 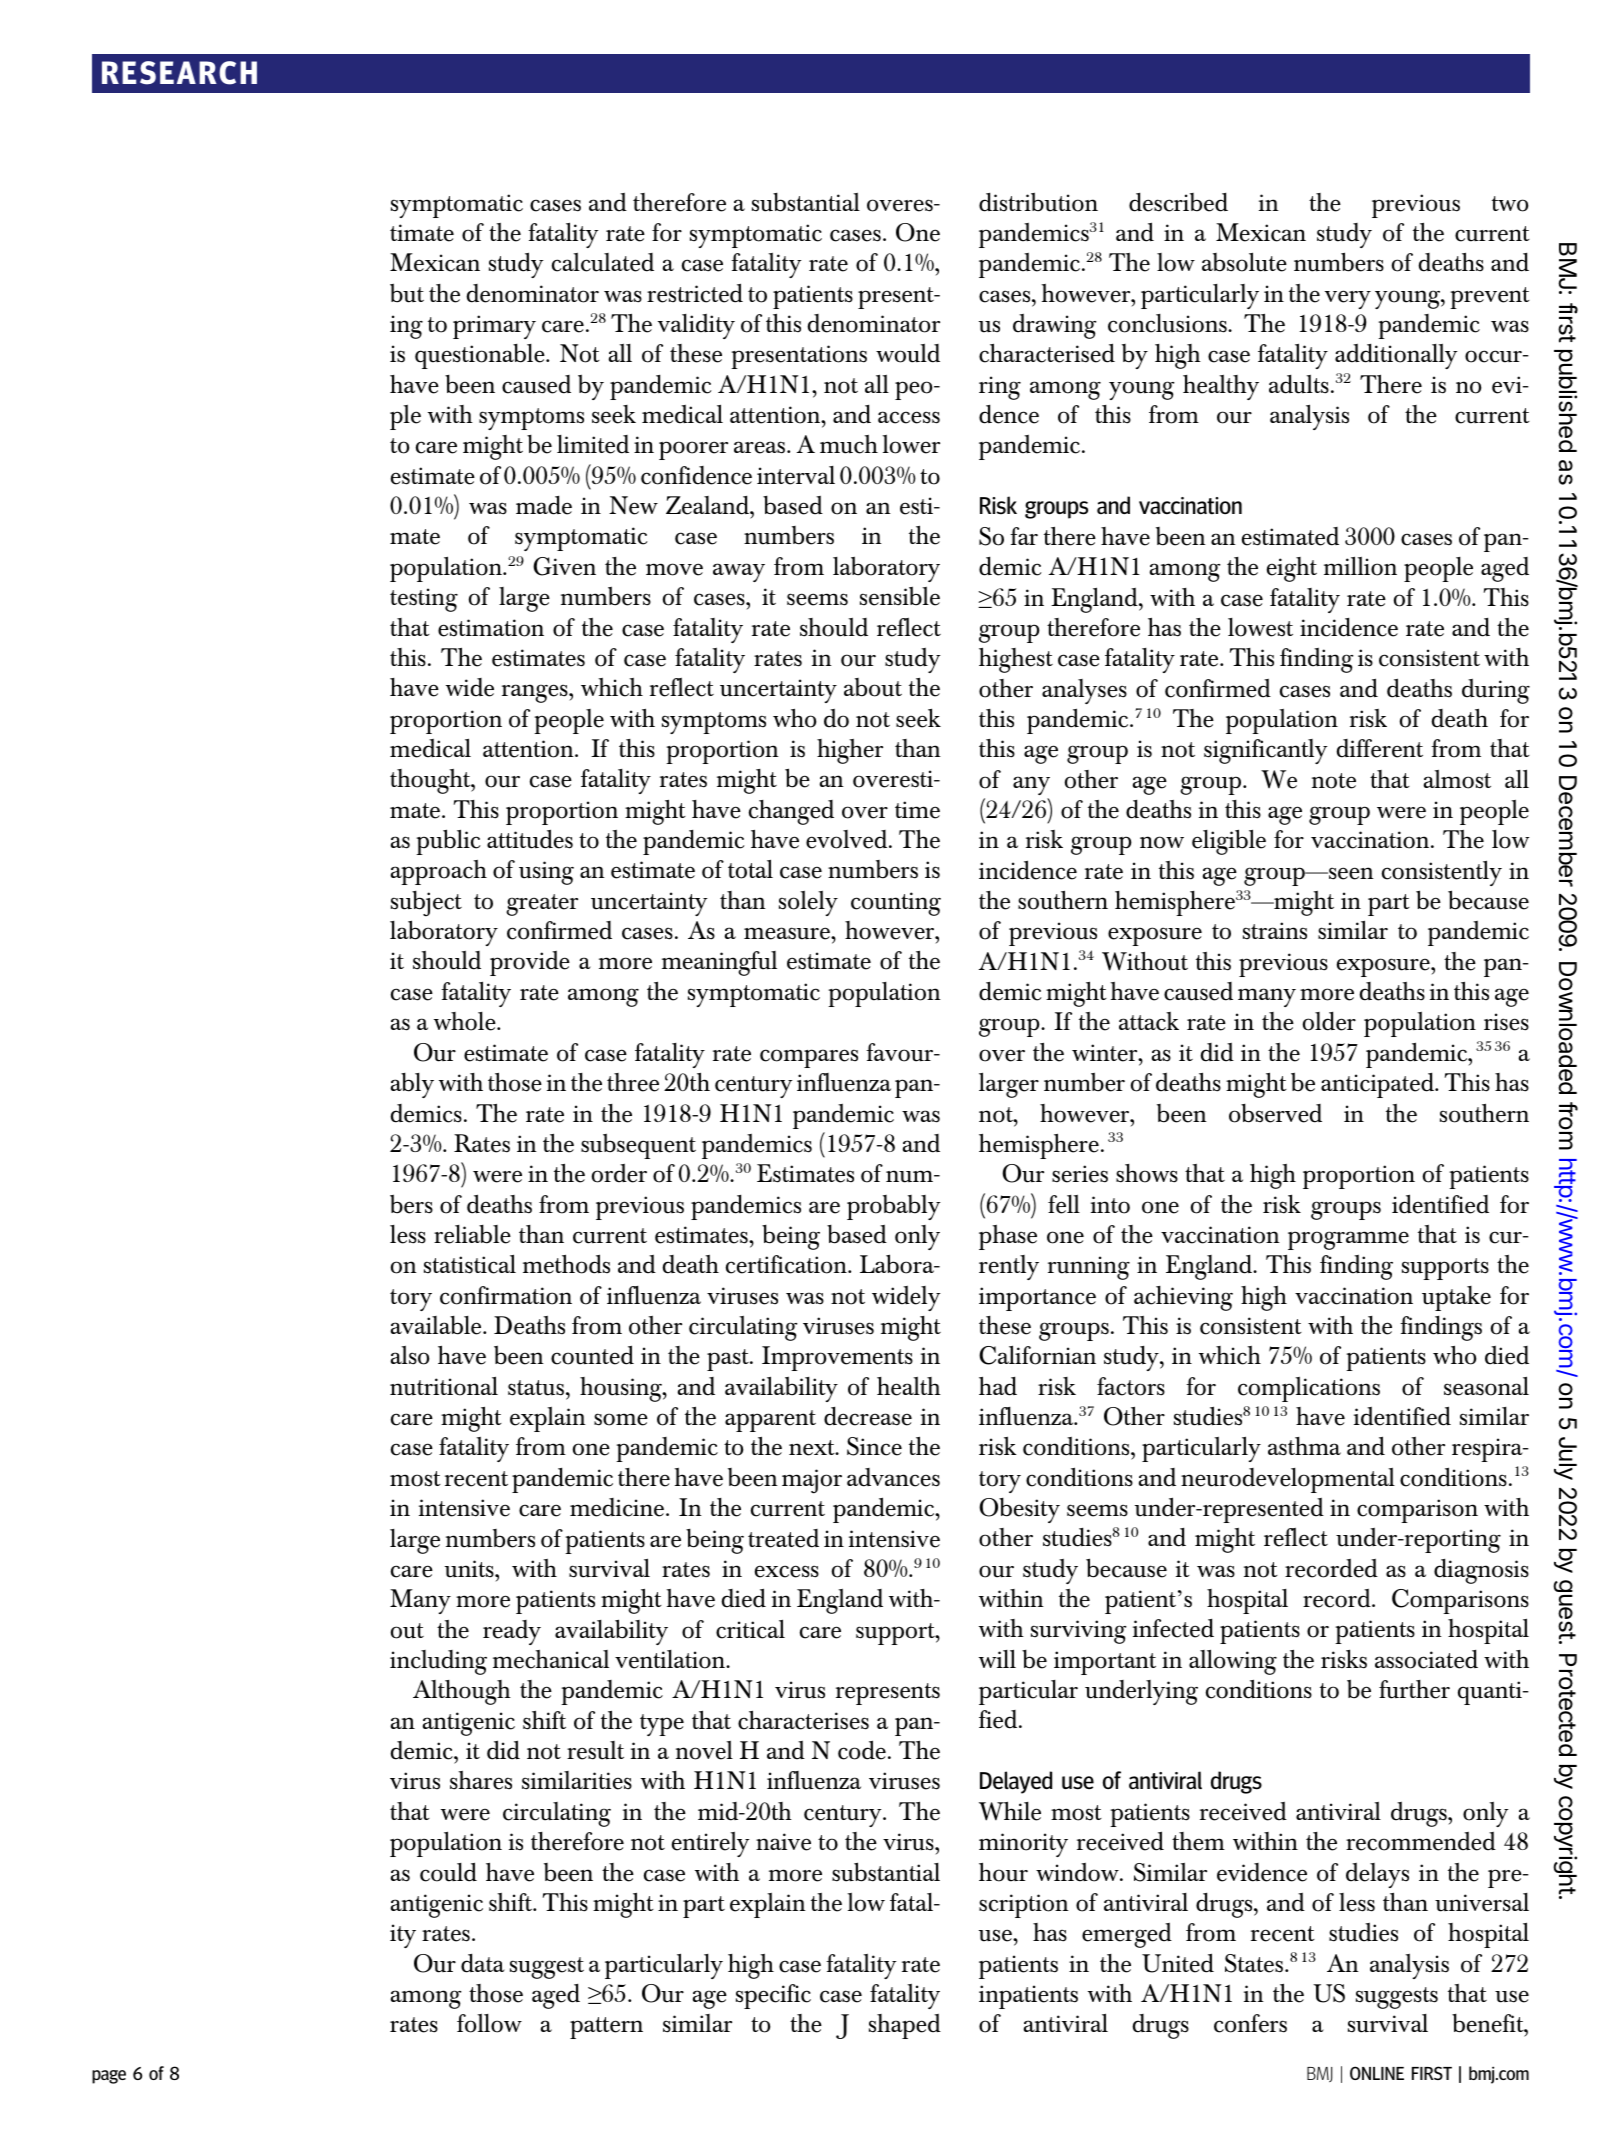 What do you see at coordinates (179, 73) in the screenshot?
I see `RESEARCH` at bounding box center [179, 73].
